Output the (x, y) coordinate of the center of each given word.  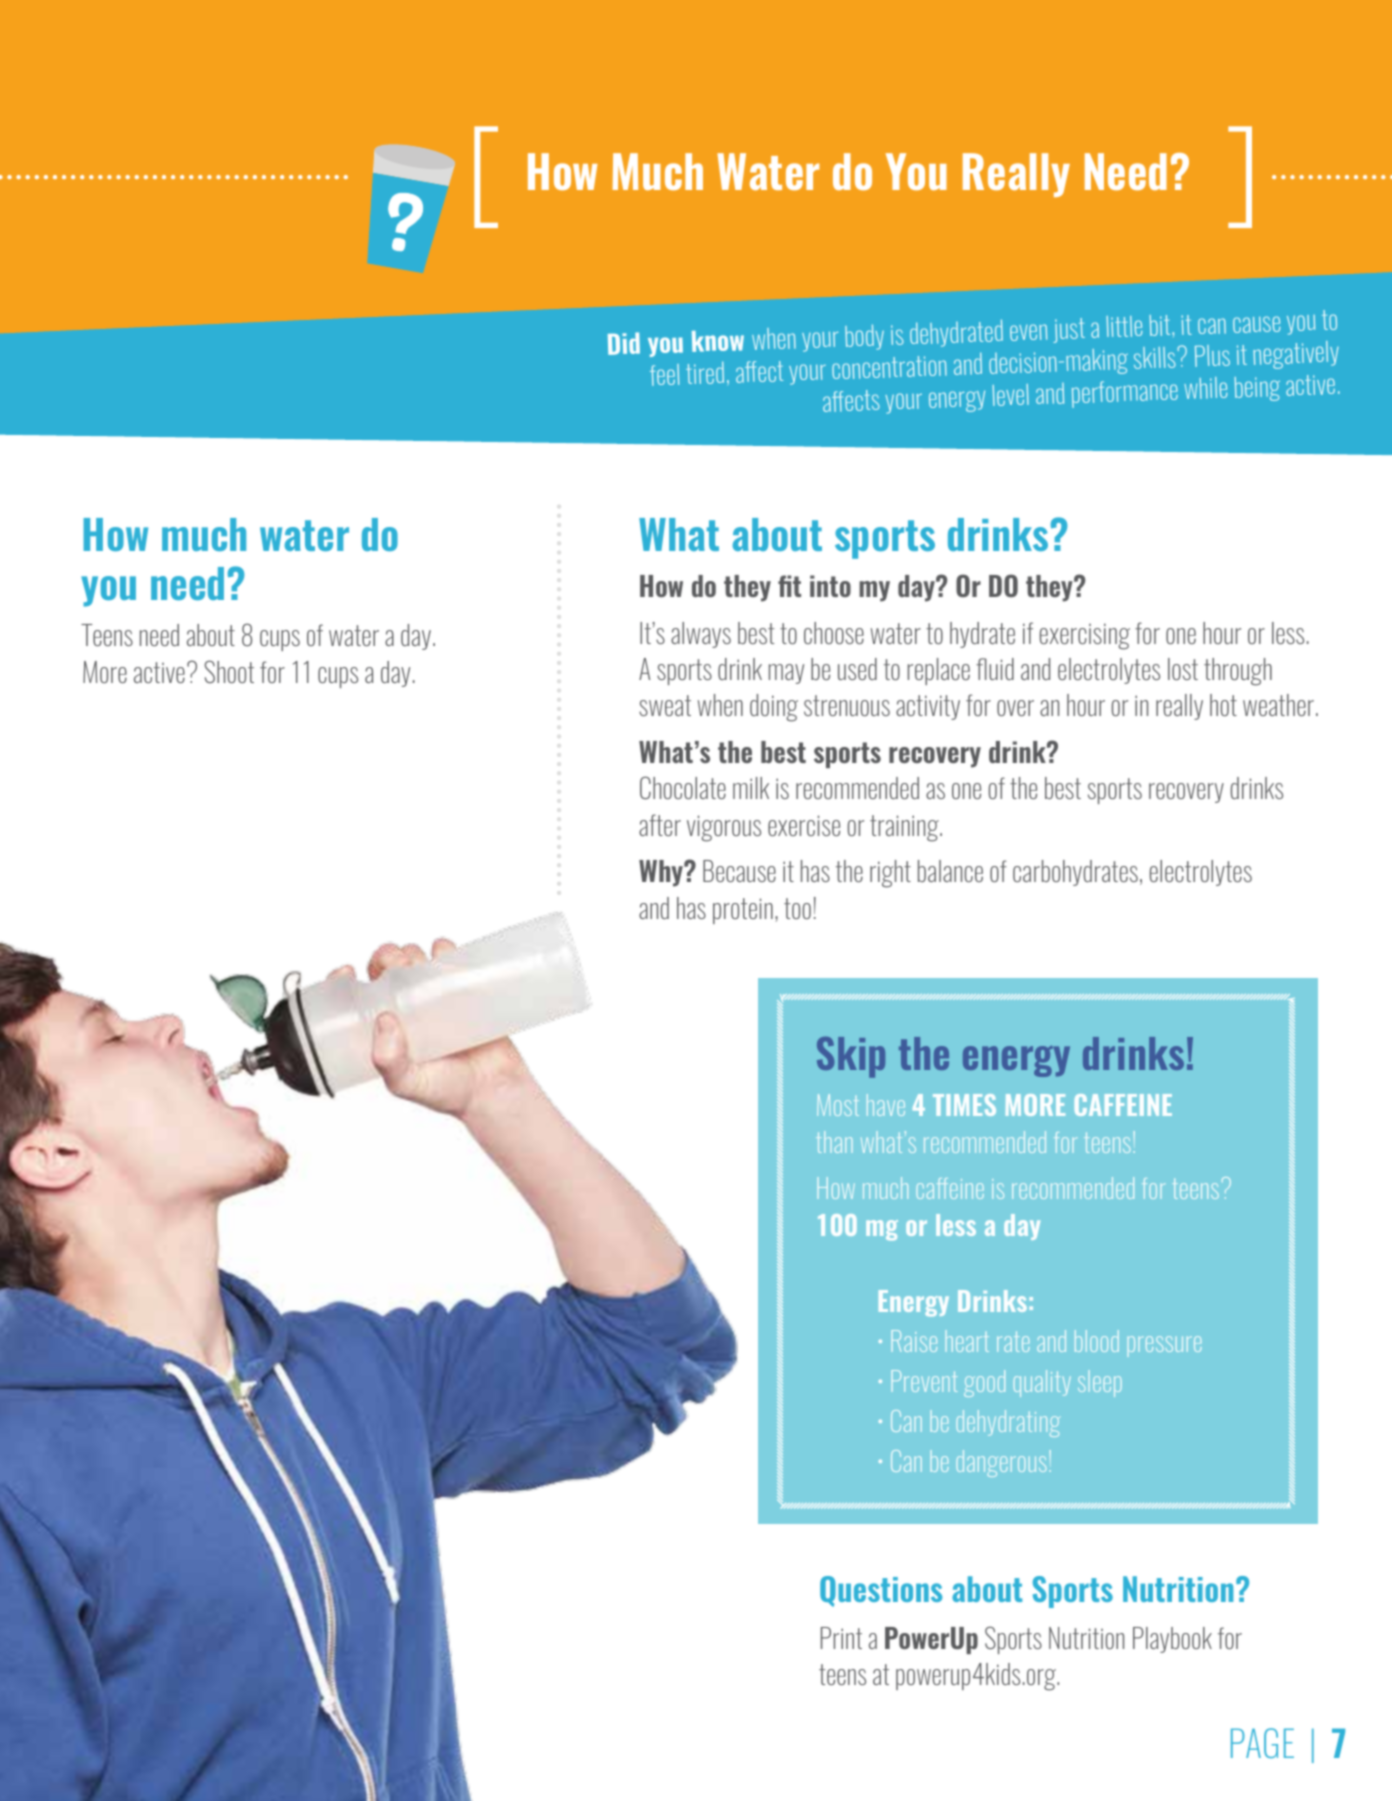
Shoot (229, 671)
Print (841, 1638)
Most (838, 1105)
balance (950, 871)
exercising (1085, 636)
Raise (914, 1341)
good (984, 1383)
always (701, 635)
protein (743, 911)
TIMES (964, 1105)
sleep (1100, 1383)
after (660, 825)
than (834, 1142)
